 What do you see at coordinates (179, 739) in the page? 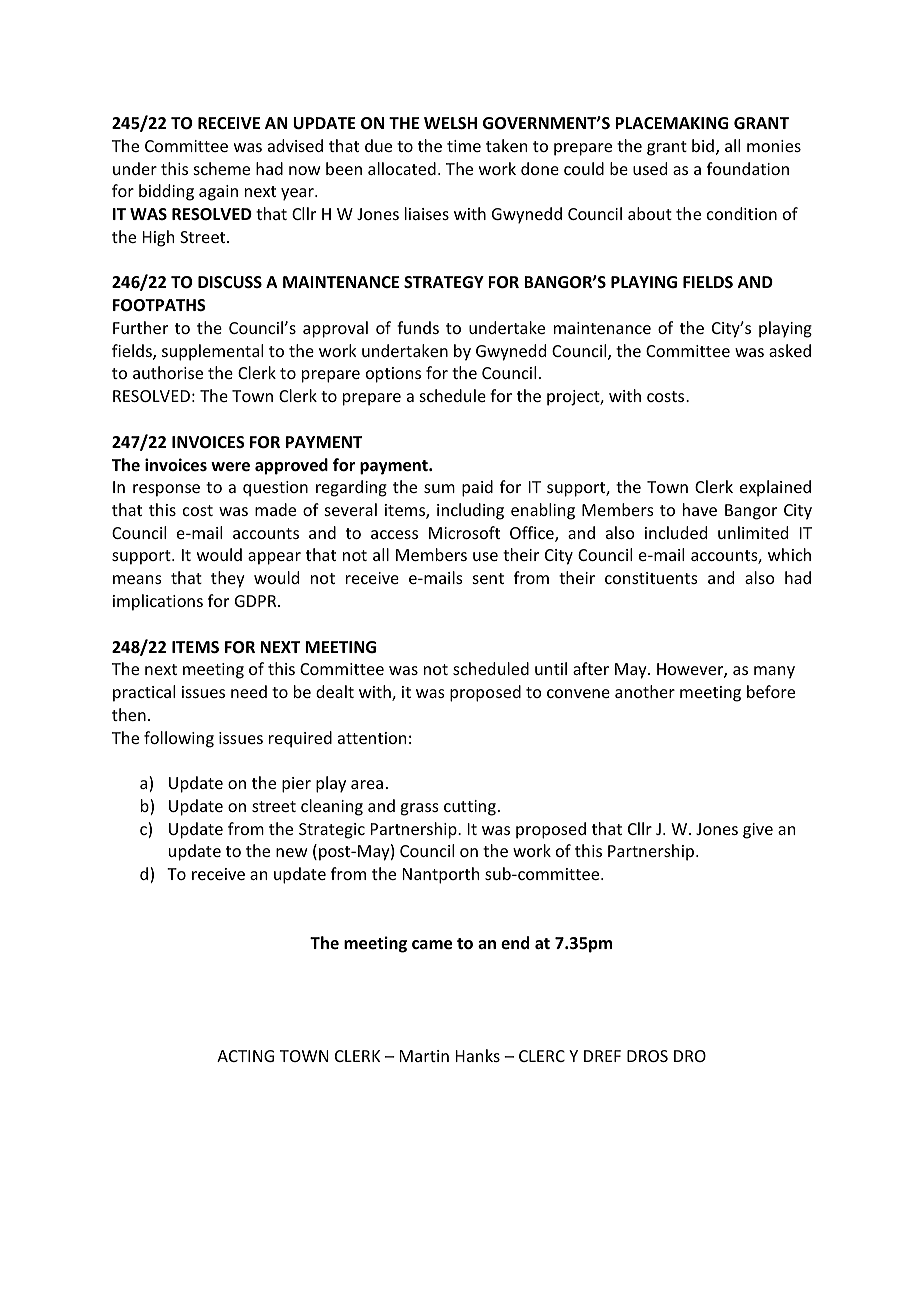
I see `following` at bounding box center [179, 739].
